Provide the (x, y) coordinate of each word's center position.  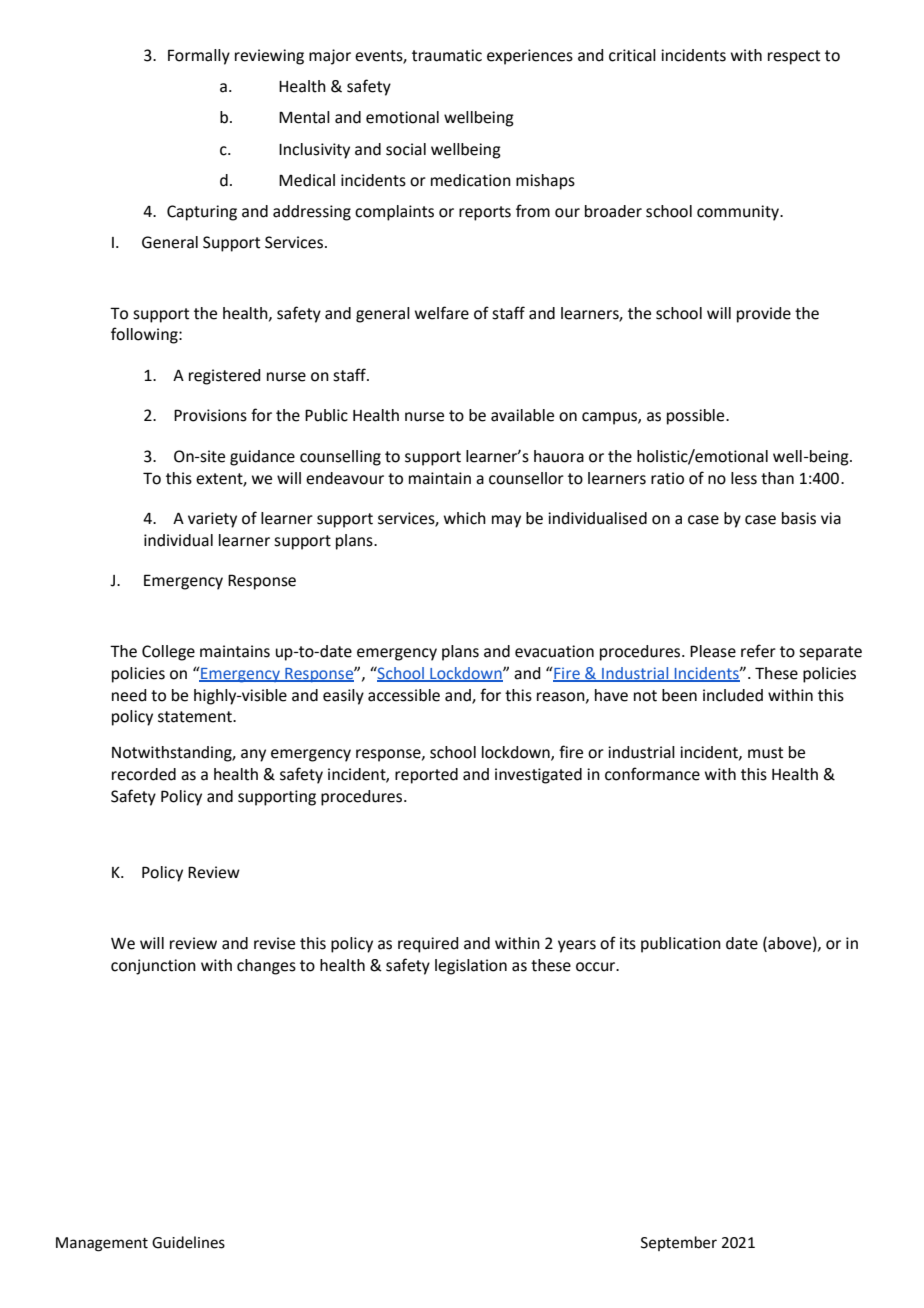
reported (426, 776)
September (679, 1243)
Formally (199, 57)
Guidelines (188, 1242)
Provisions (210, 415)
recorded (144, 774)
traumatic (447, 55)
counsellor (526, 478)
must (765, 753)
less (744, 478)
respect (794, 57)
